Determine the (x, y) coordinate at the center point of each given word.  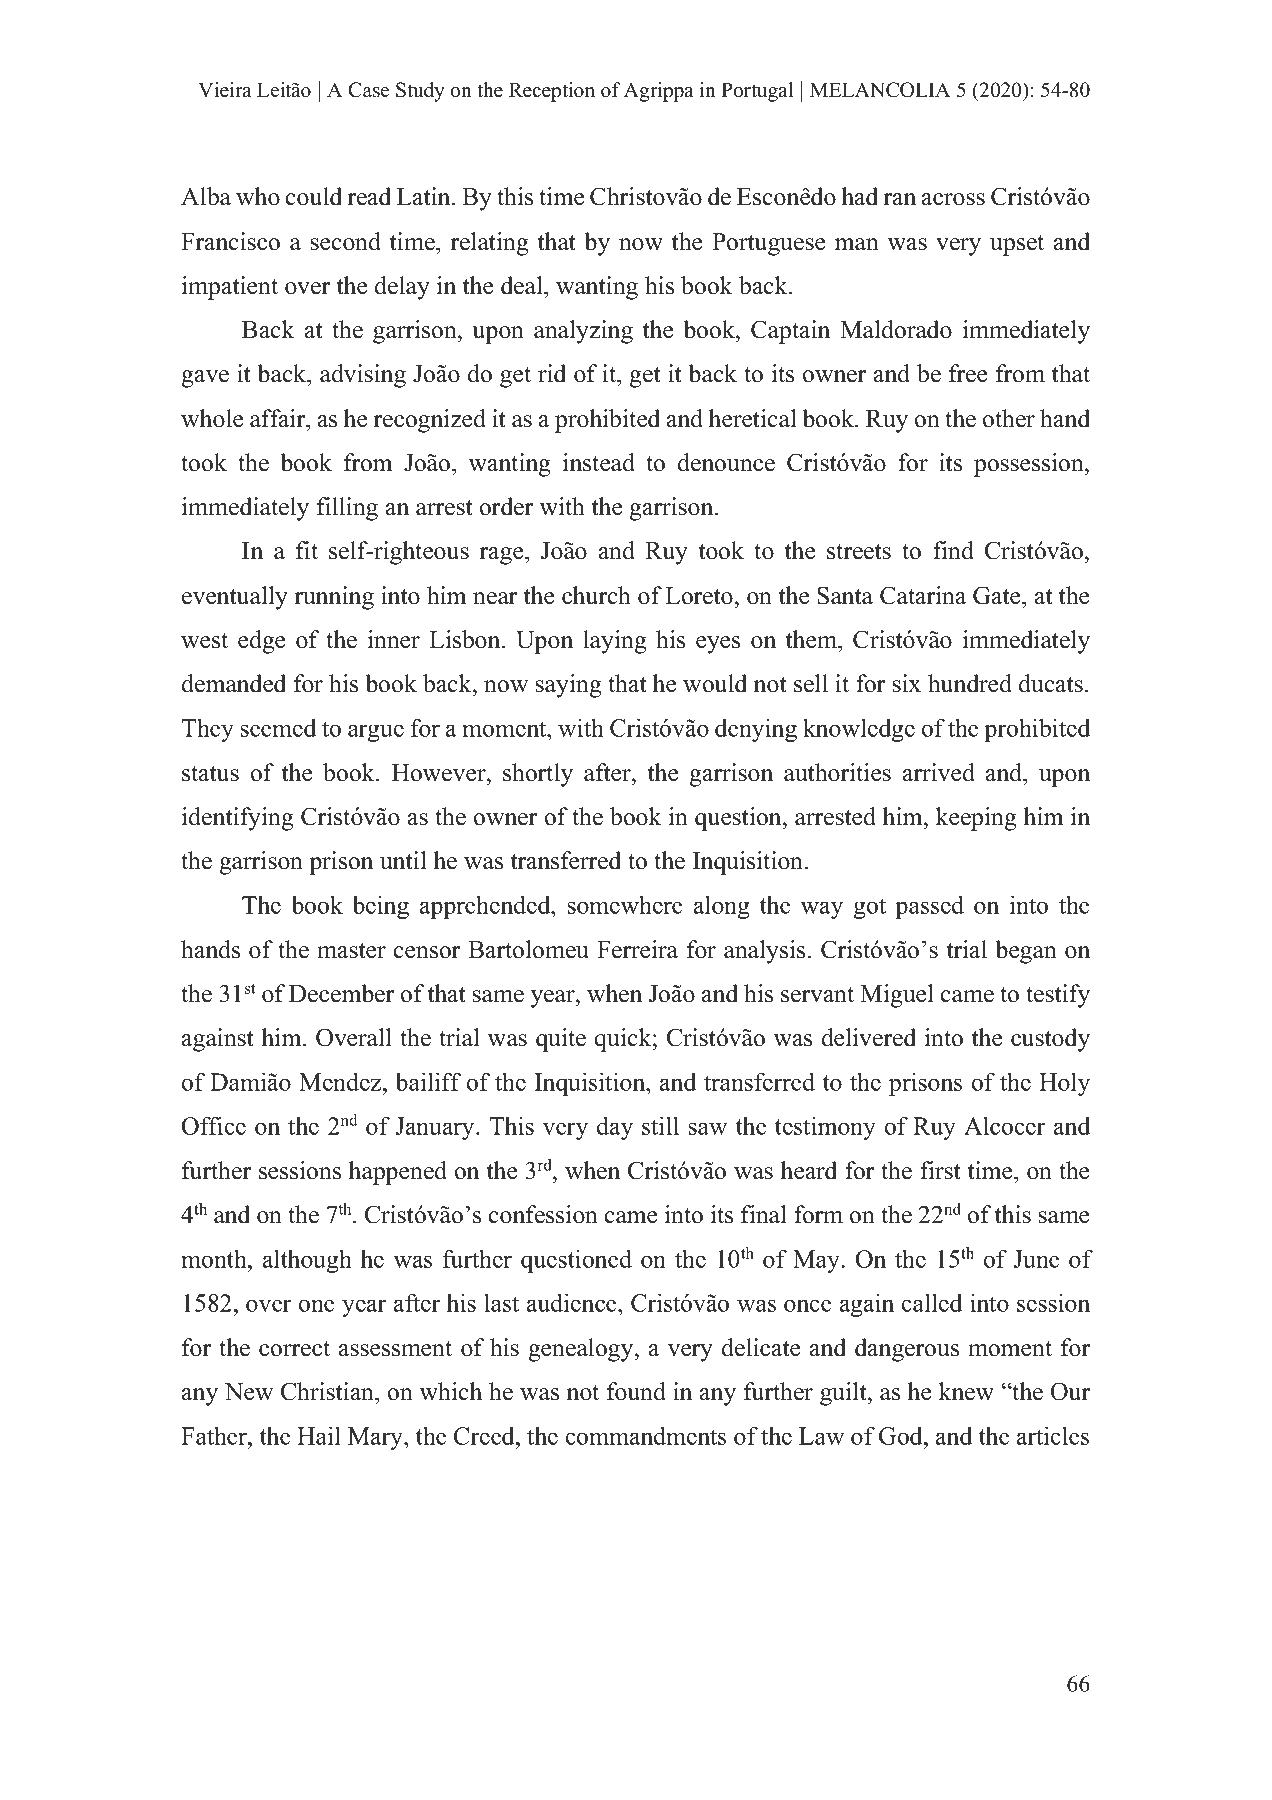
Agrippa (659, 92)
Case (368, 90)
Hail (319, 1435)
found (636, 1391)
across (953, 199)
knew (966, 1391)
